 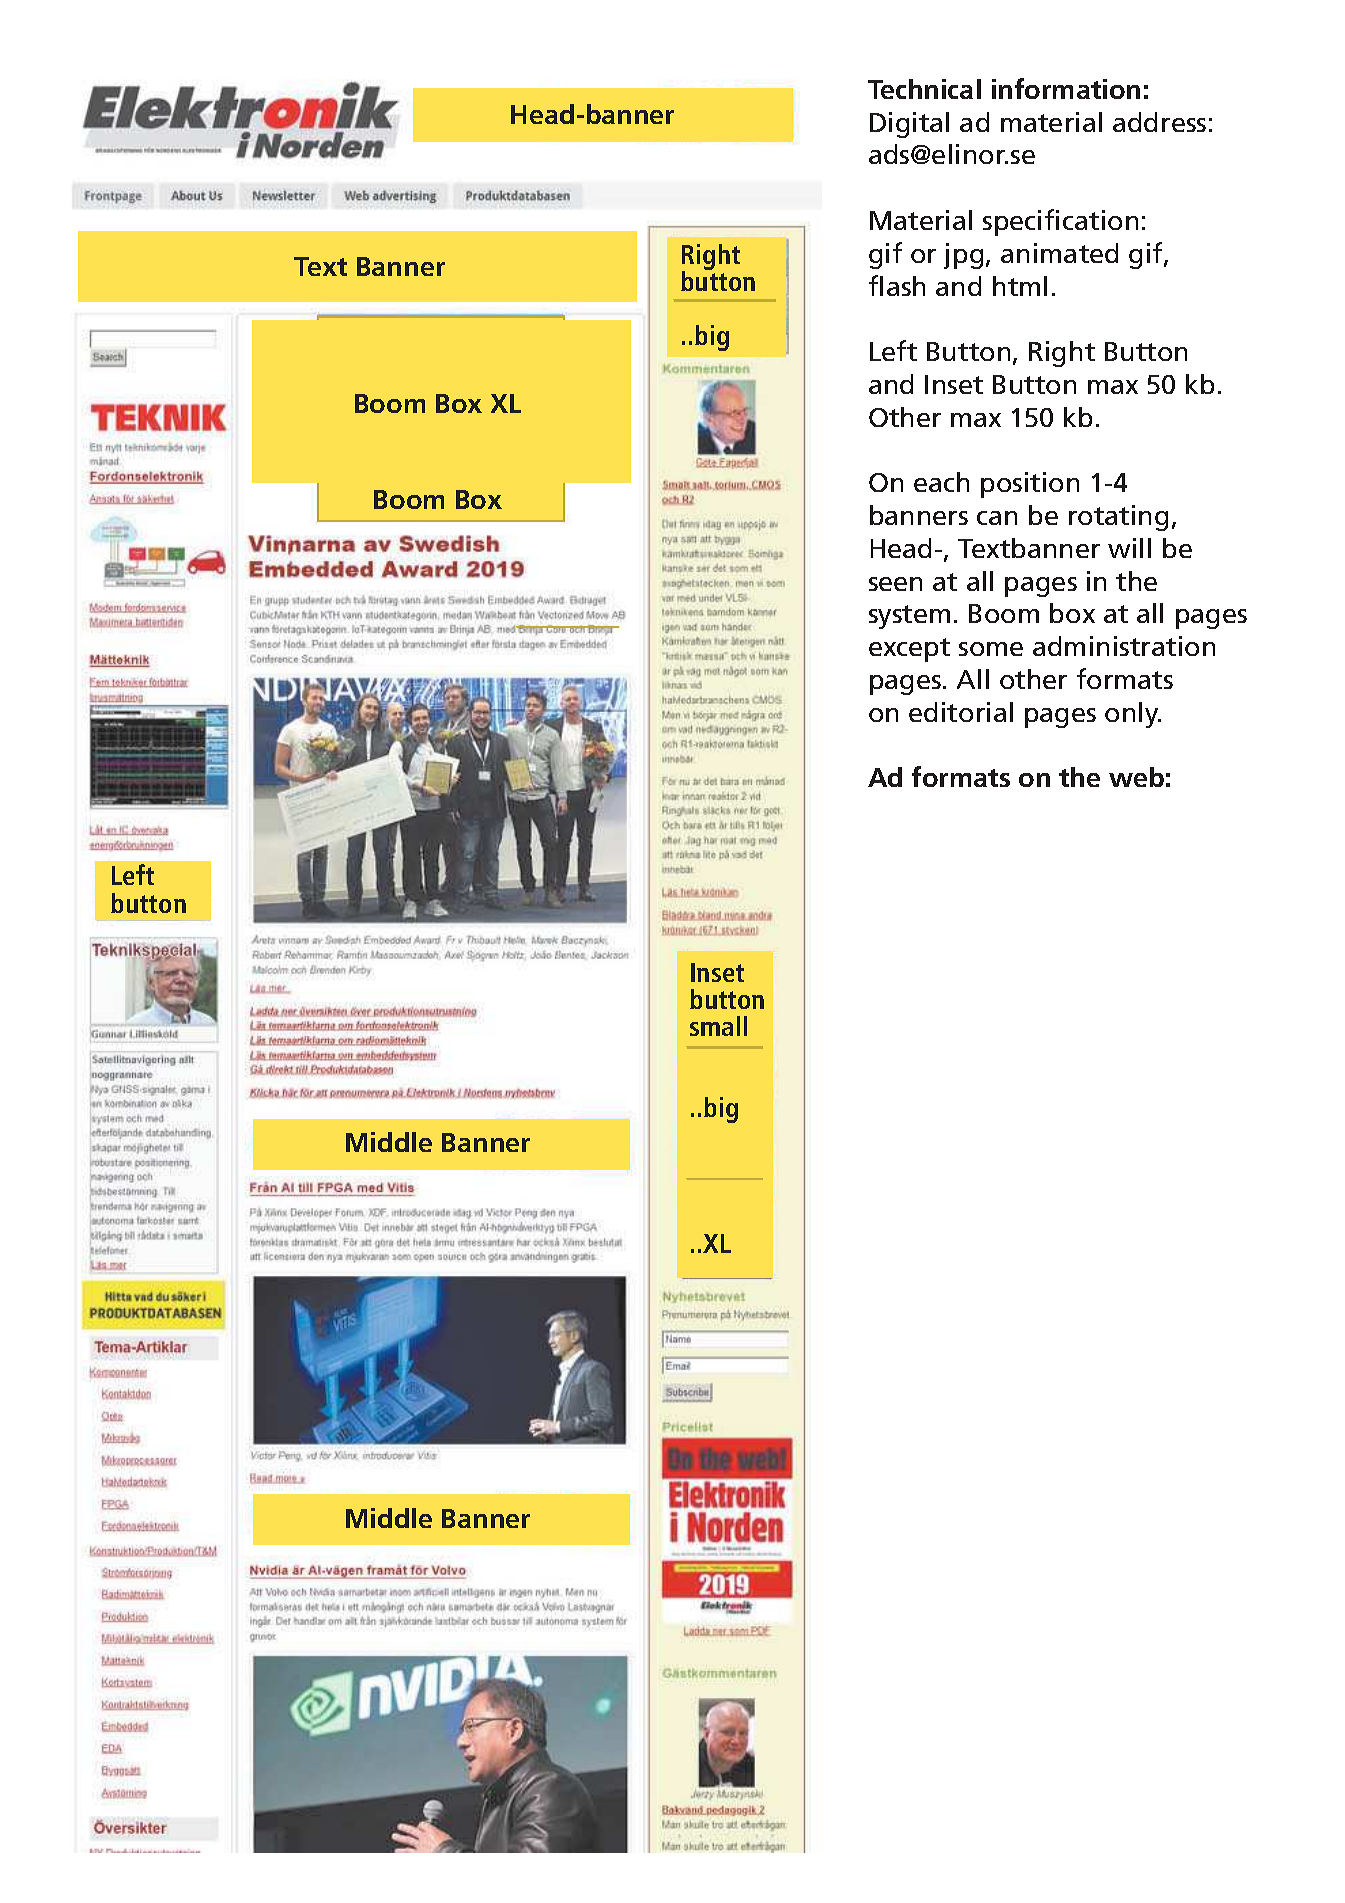 I want to click on web, so click(x=1136, y=777).
